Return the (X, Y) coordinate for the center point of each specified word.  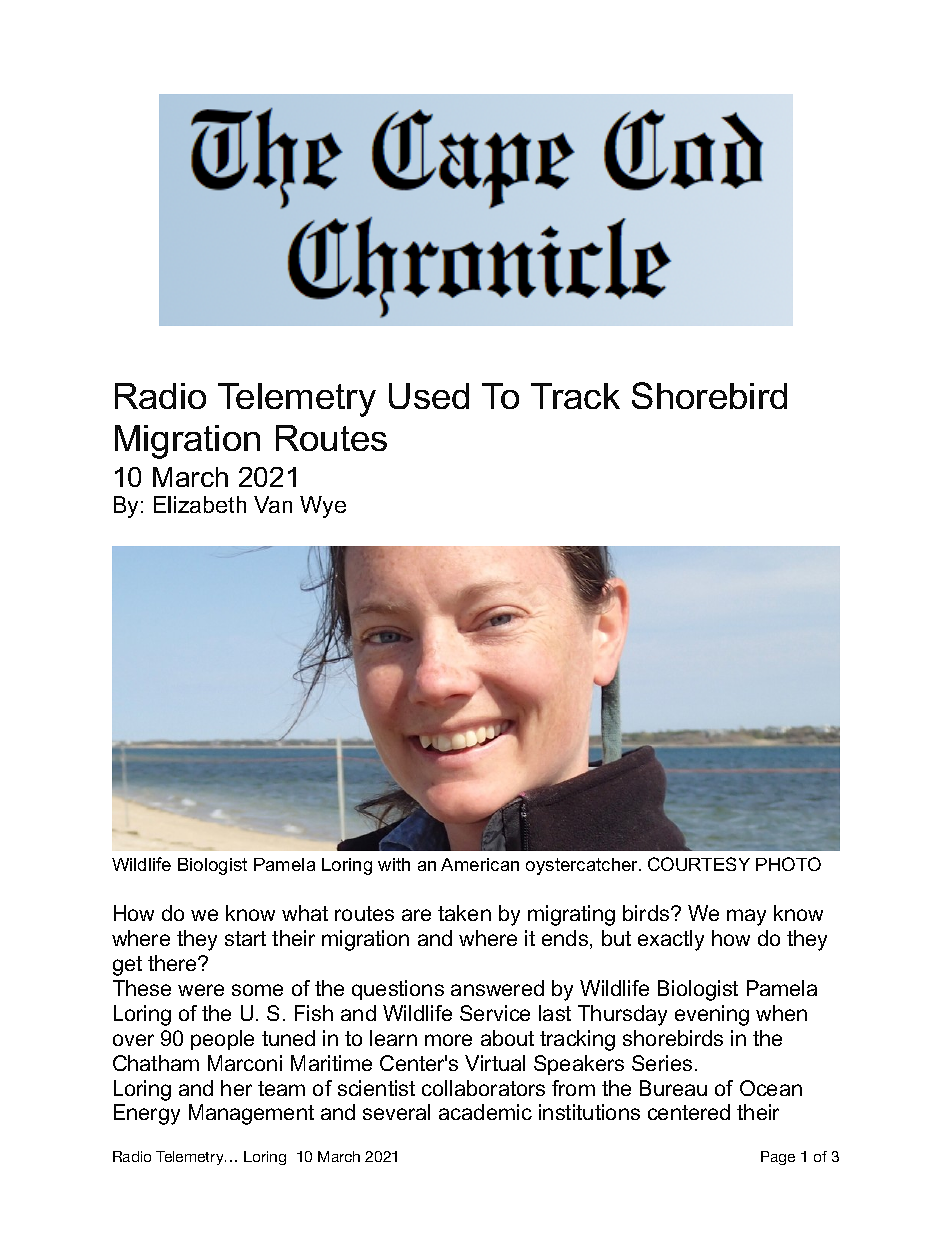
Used (429, 396)
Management (251, 1114)
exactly (671, 940)
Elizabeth (200, 504)
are (416, 915)
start (245, 938)
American (480, 864)
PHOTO (788, 864)
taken (464, 913)
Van (273, 504)
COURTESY (699, 864)
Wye (323, 507)
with (394, 864)
